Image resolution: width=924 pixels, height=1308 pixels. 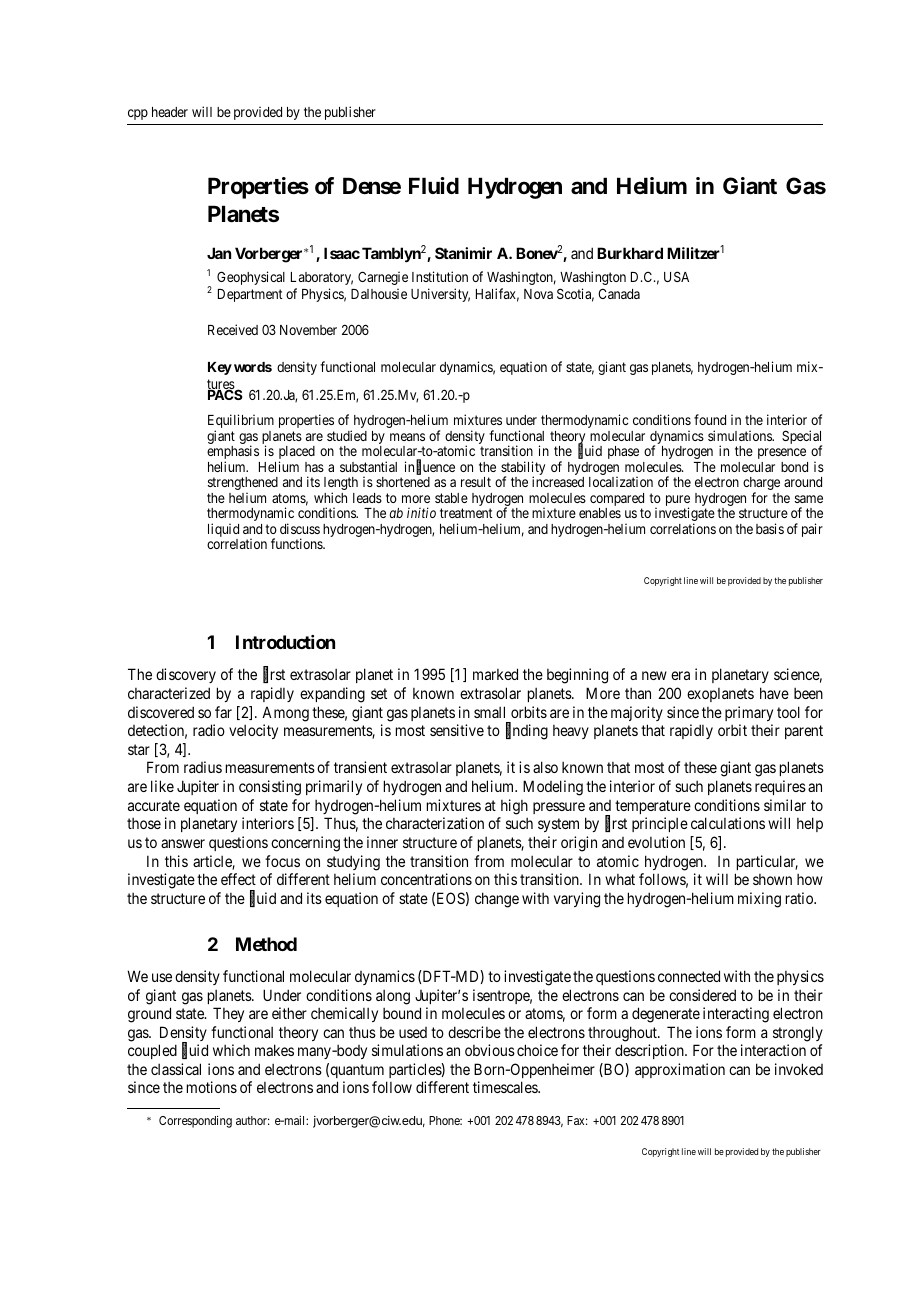 I want to click on Institution, so click(x=440, y=276).
